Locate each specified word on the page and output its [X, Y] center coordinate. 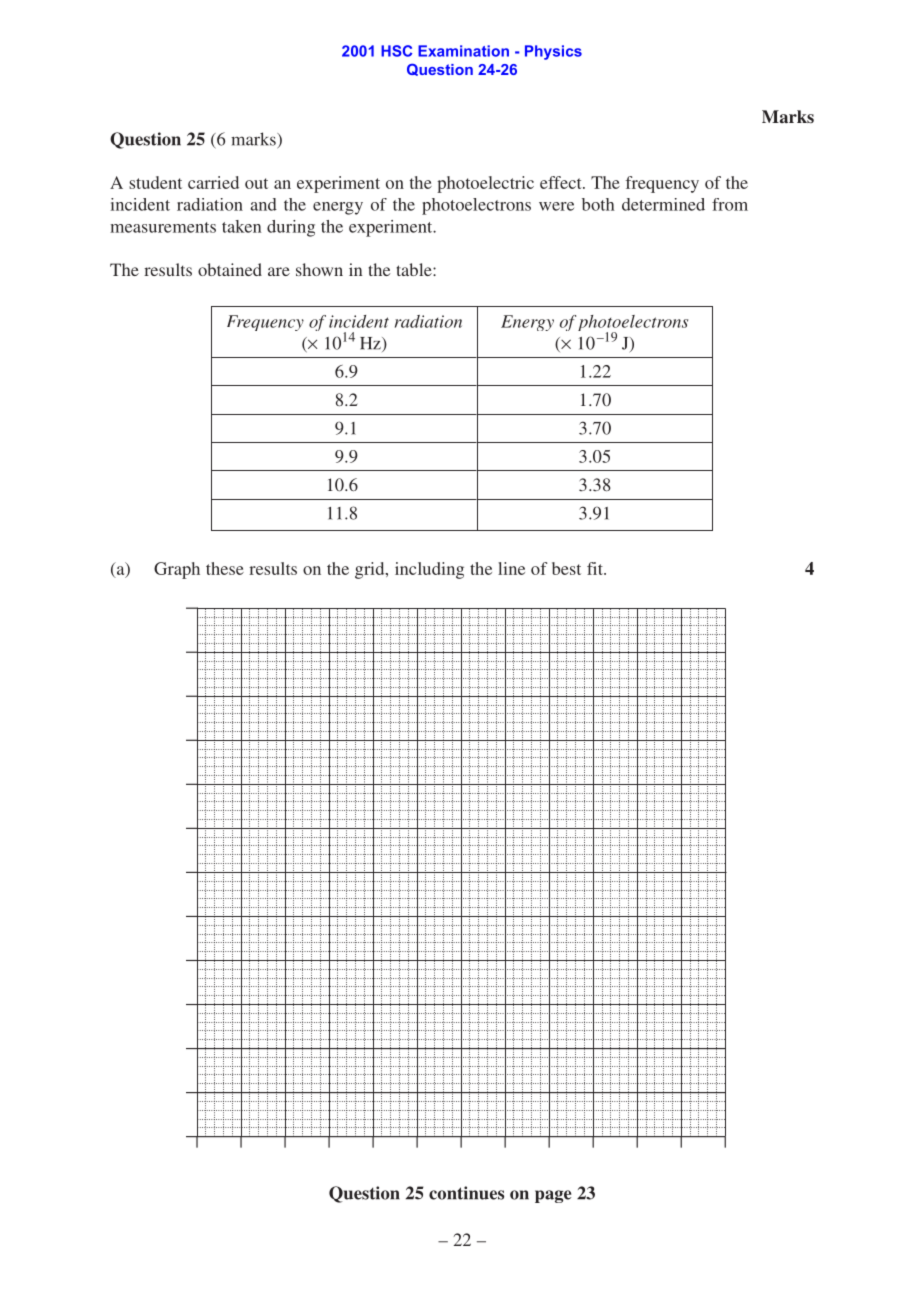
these [225, 568]
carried [213, 182]
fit [596, 568]
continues [466, 1193]
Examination [463, 51]
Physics [553, 52]
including [429, 570]
